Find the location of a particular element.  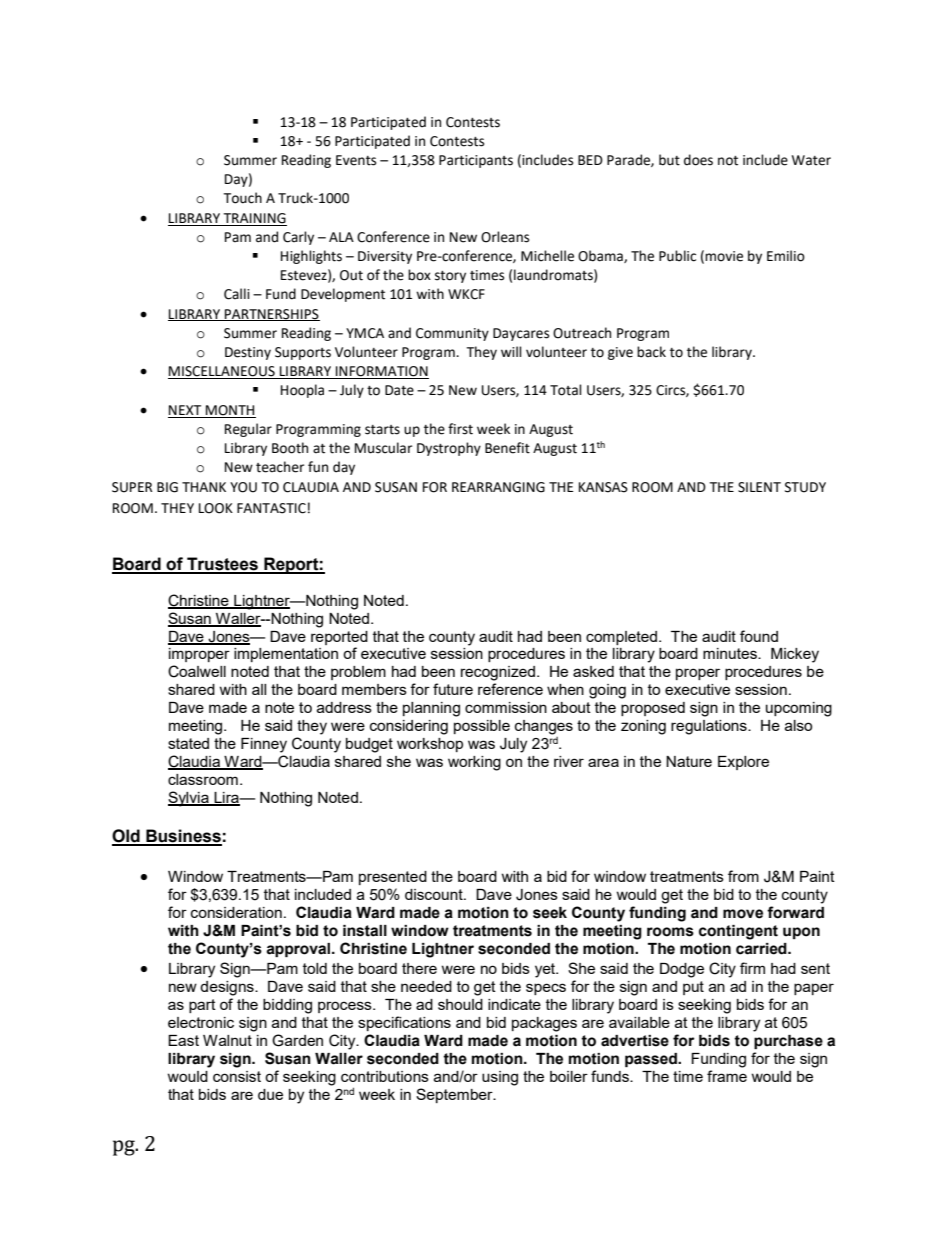

using is located at coordinates (500, 1078).
